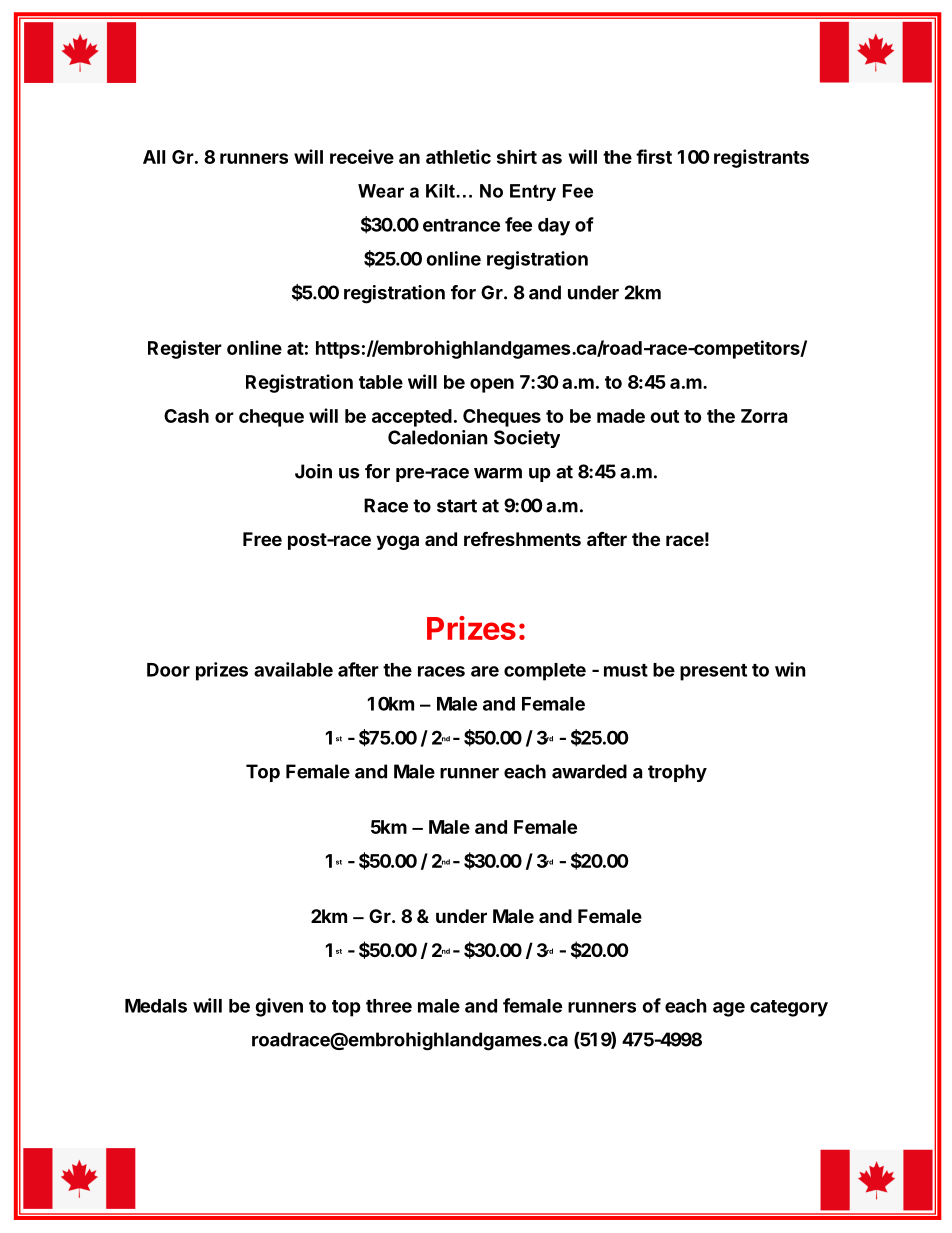  Describe the element at coordinates (279, 1007) in the screenshot. I see `given` at that location.
